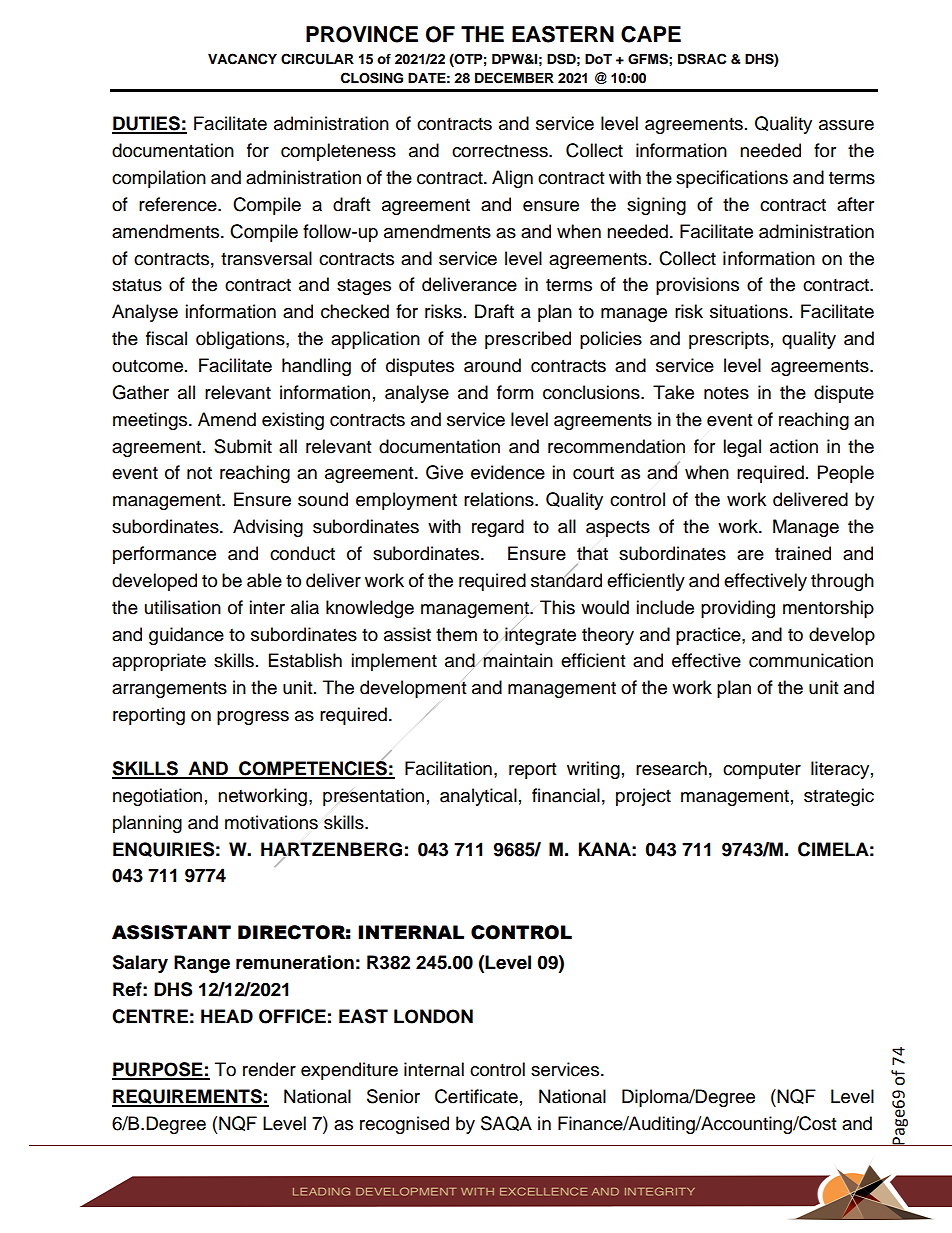 The image size is (952, 1233). Describe the element at coordinates (253, 718) in the screenshot. I see `progress` at that location.
